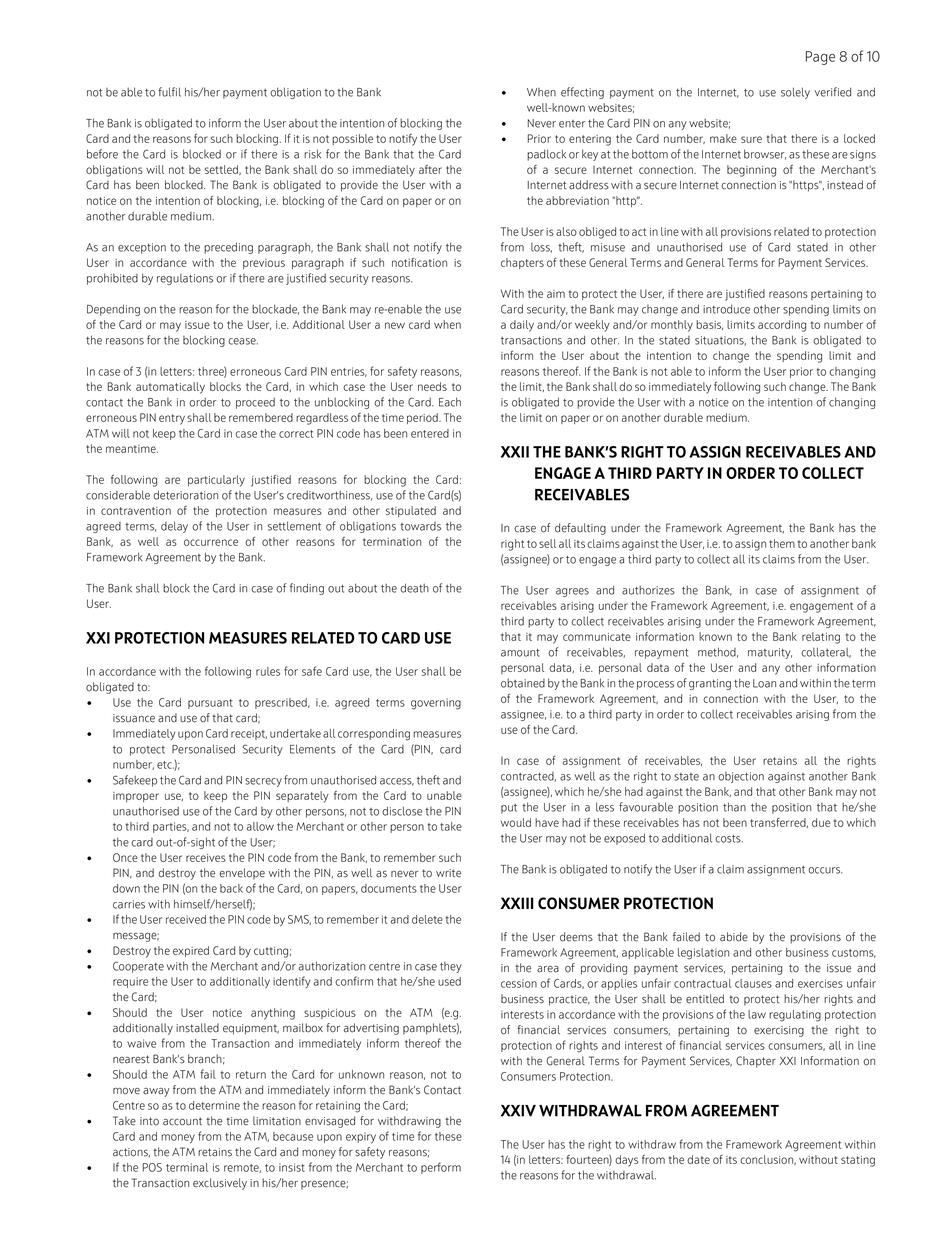 This screenshot has height=1233, width=952. I want to click on Loan, so click(764, 683).
